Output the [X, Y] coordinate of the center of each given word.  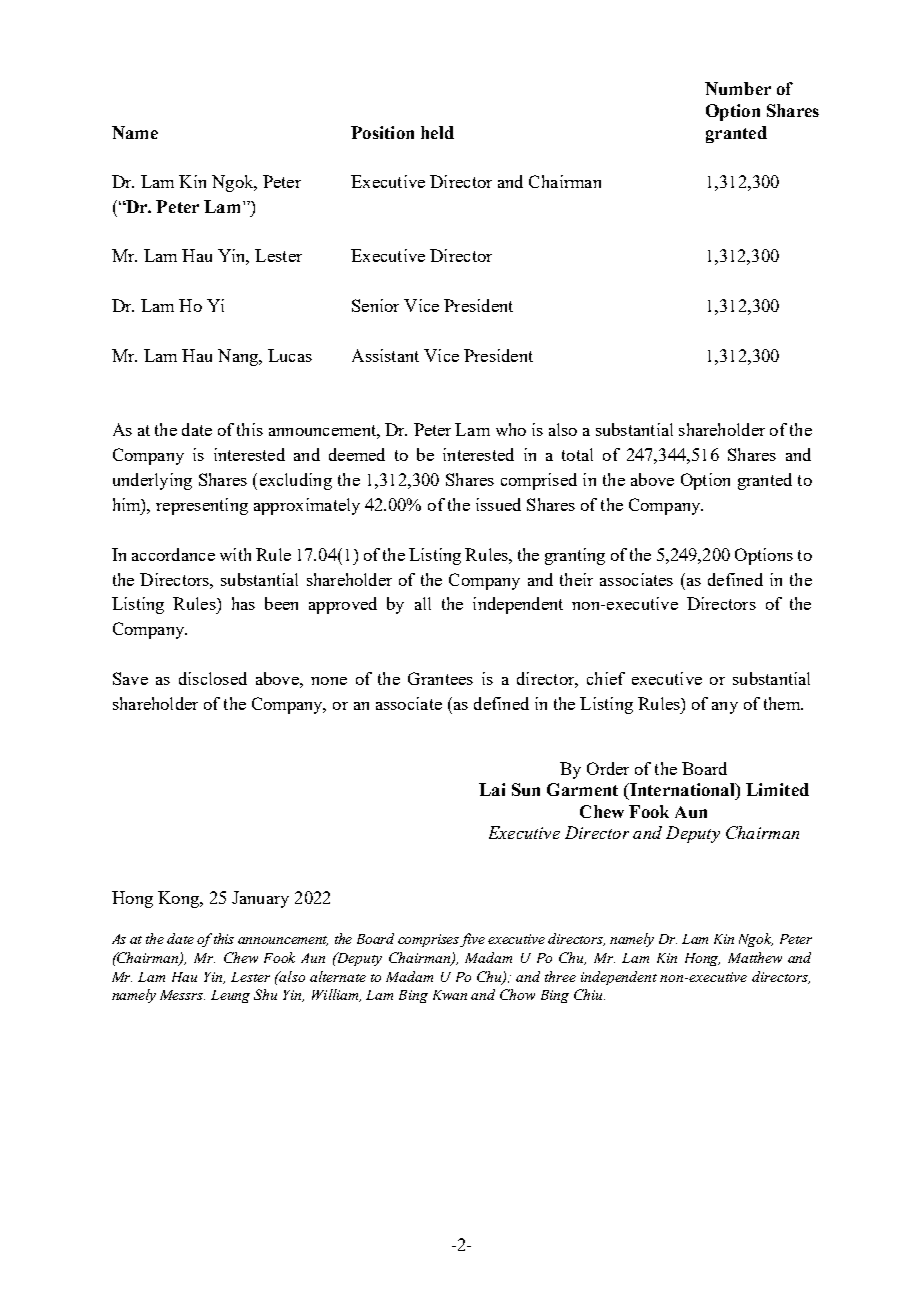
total [577, 454]
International [682, 789]
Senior [375, 305]
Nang [239, 357]
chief [606, 678]
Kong [179, 899]
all [423, 603]
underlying [152, 481]
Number [738, 88]
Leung [230, 996]
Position [382, 132]
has [243, 603]
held [437, 132]
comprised [539, 481]
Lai [492, 789]
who [511, 429]
